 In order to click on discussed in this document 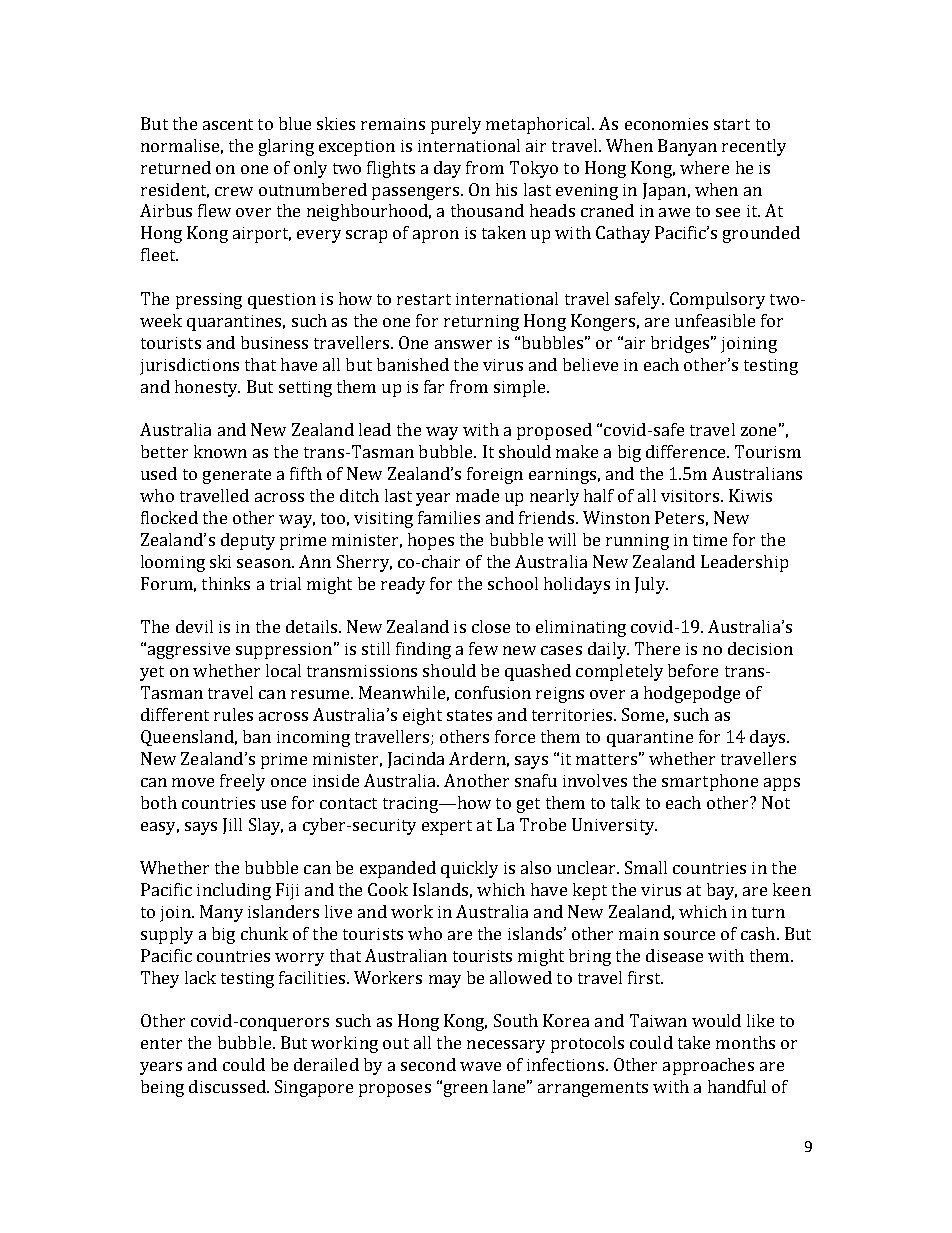, I will do `click(228, 1086)`.
